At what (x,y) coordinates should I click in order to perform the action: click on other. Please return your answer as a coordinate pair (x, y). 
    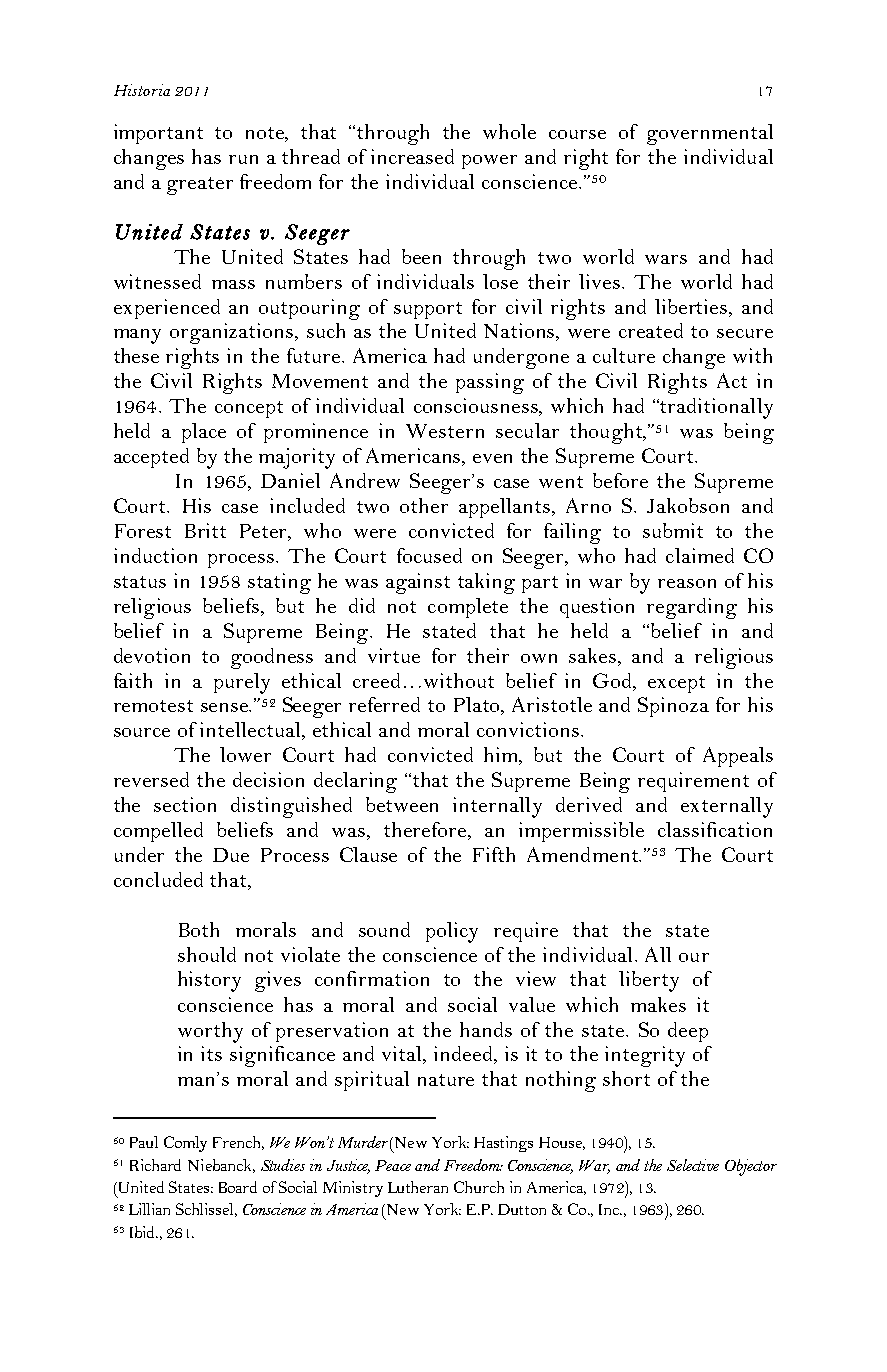
    Looking at the image, I should click on (424, 505).
